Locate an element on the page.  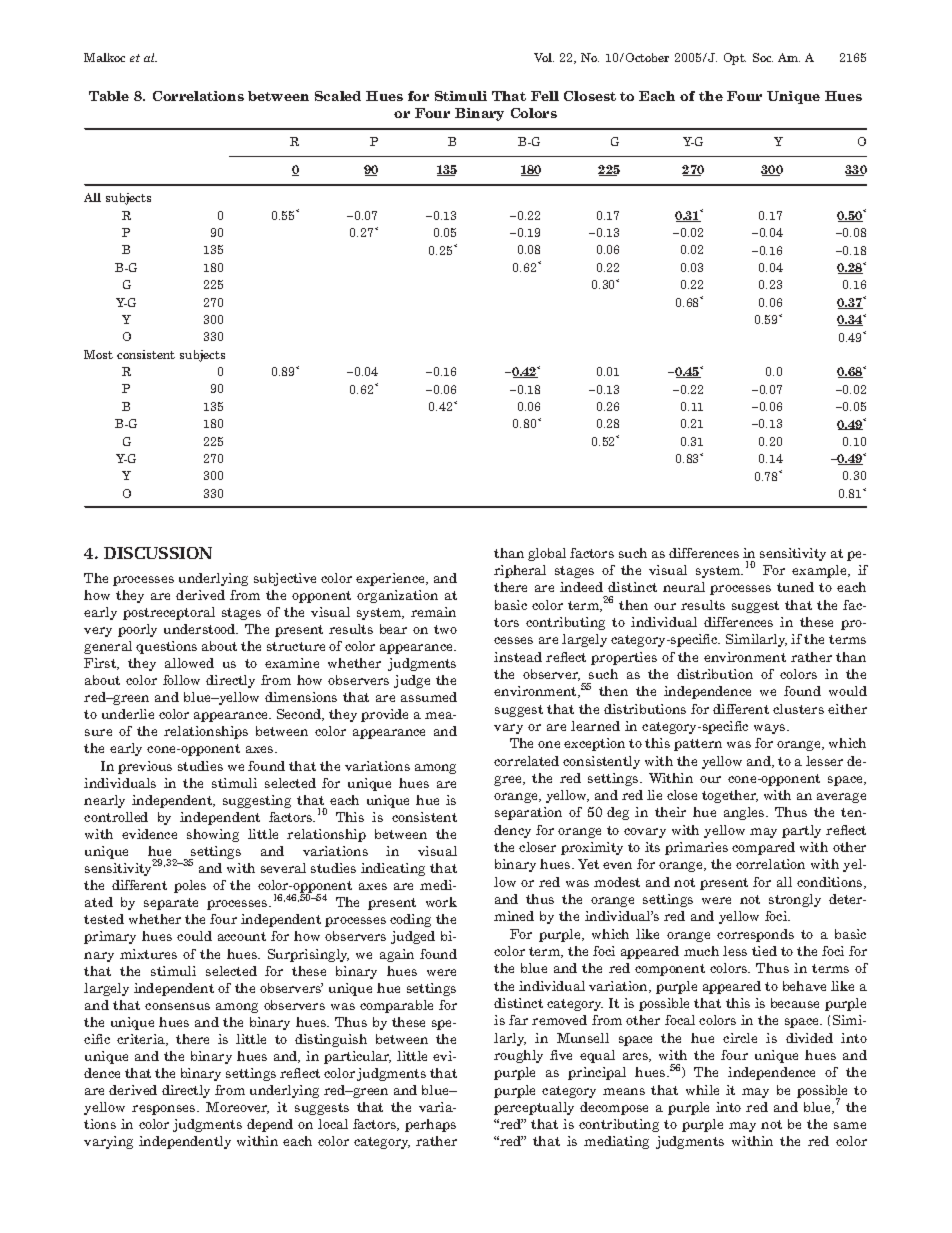
perhaps is located at coordinates (430, 1125).
